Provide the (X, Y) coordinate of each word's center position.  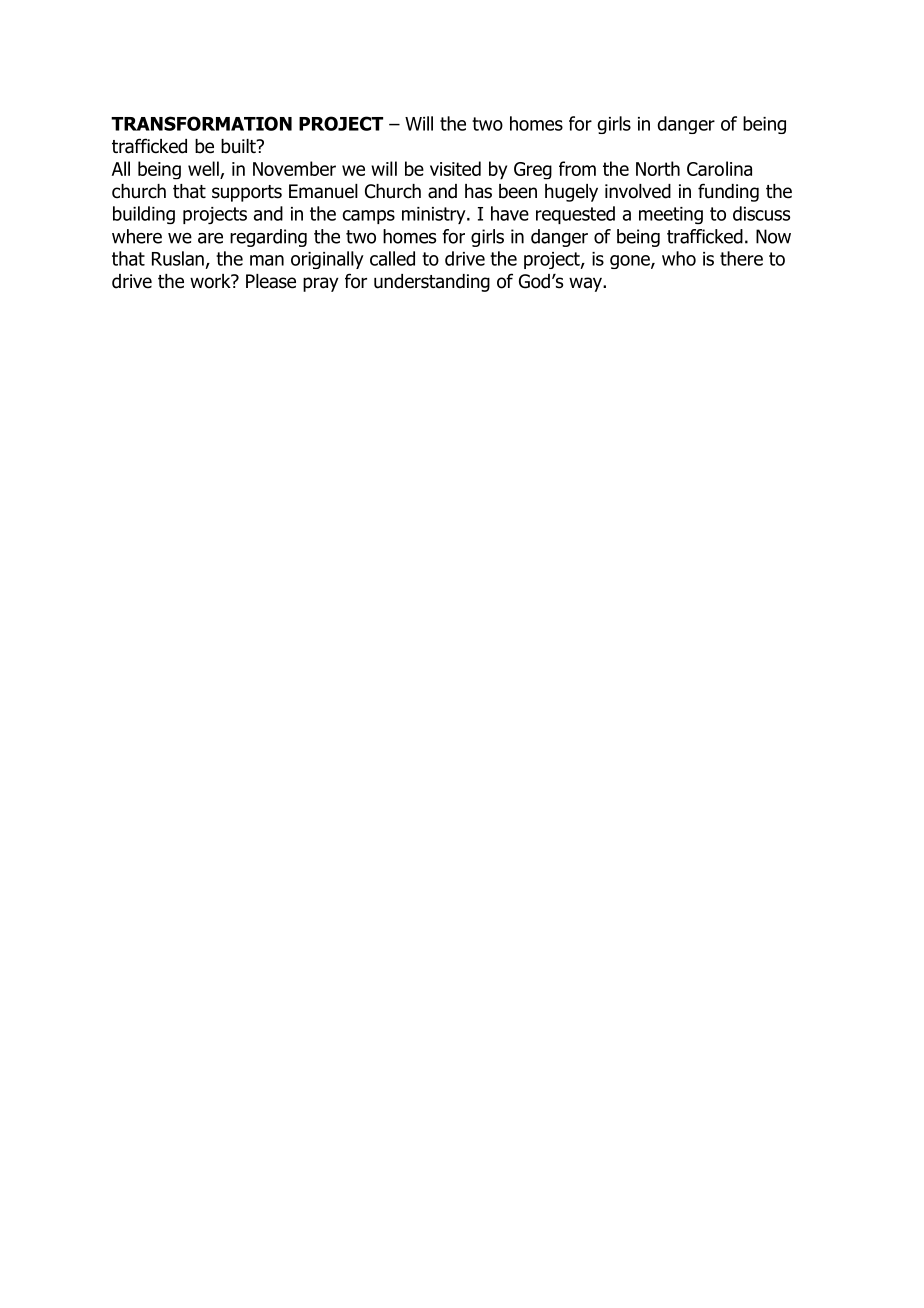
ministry (435, 215)
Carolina (719, 168)
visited (455, 168)
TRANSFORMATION (201, 123)
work (211, 281)
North (658, 168)
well (203, 168)
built (239, 146)
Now (773, 236)
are (210, 238)
